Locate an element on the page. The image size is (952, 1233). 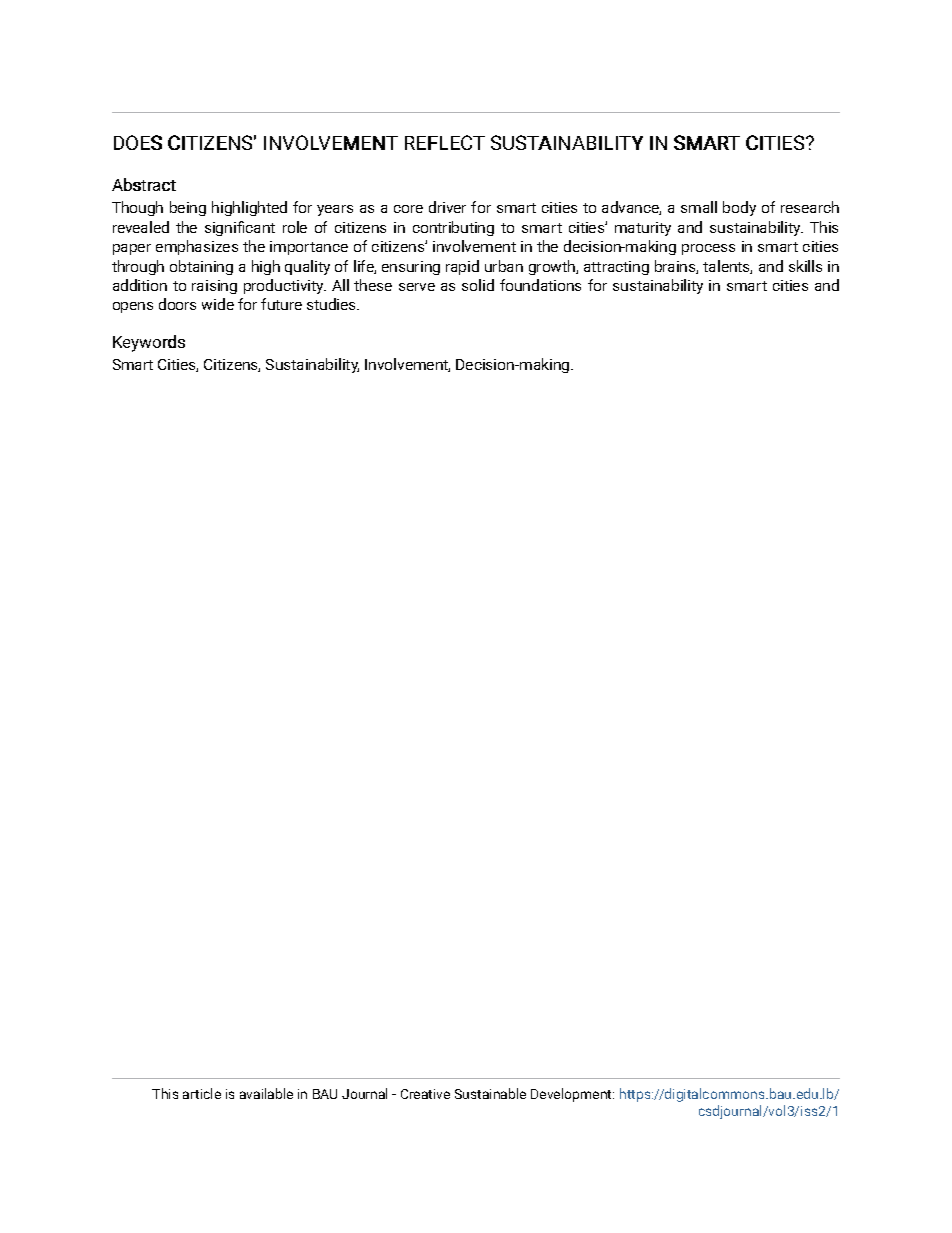
solid is located at coordinates (478, 285).
